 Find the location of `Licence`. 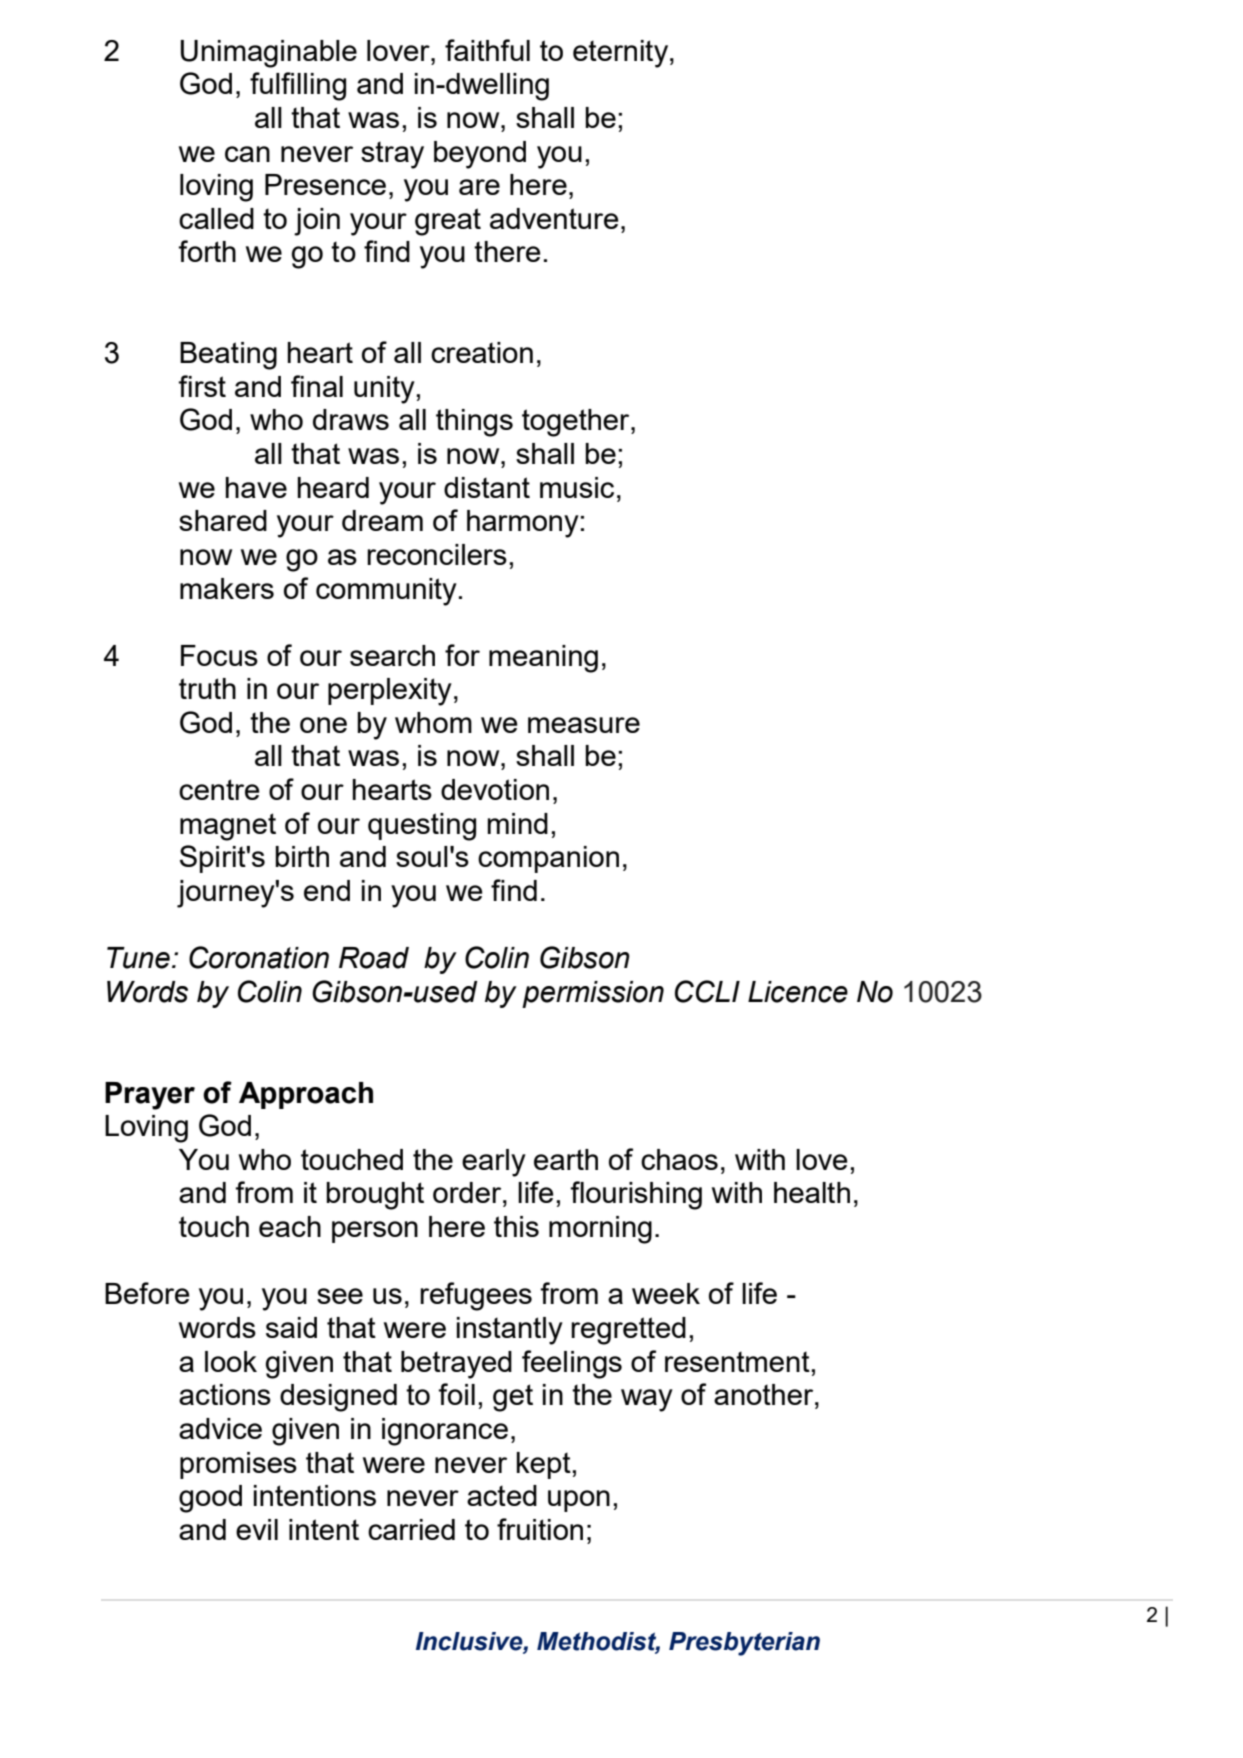

Licence is located at coordinates (798, 992).
